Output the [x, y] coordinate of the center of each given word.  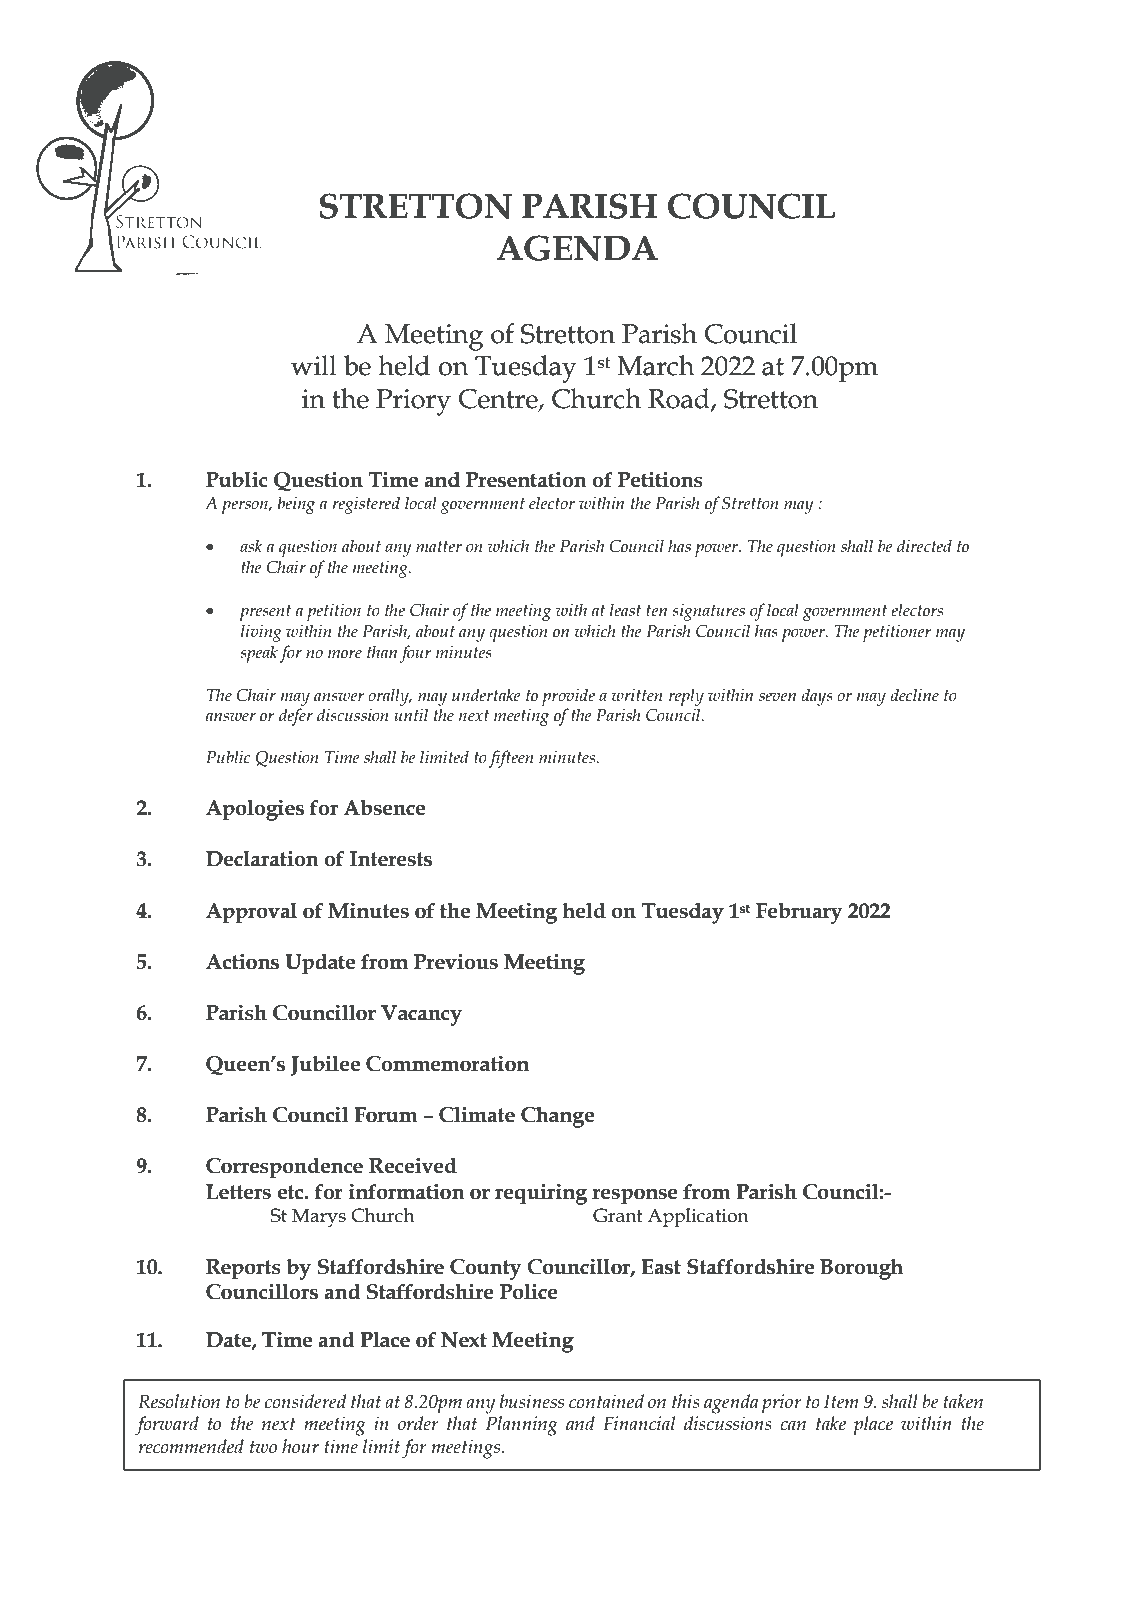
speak [259, 654]
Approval [251, 913]
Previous [456, 961]
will [314, 365]
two [263, 1447]
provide [568, 697]
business [532, 1401]
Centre [499, 400]
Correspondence [284, 1168]
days [817, 697]
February [799, 913]
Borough [861, 1269]
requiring [541, 1194]
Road [680, 399]
